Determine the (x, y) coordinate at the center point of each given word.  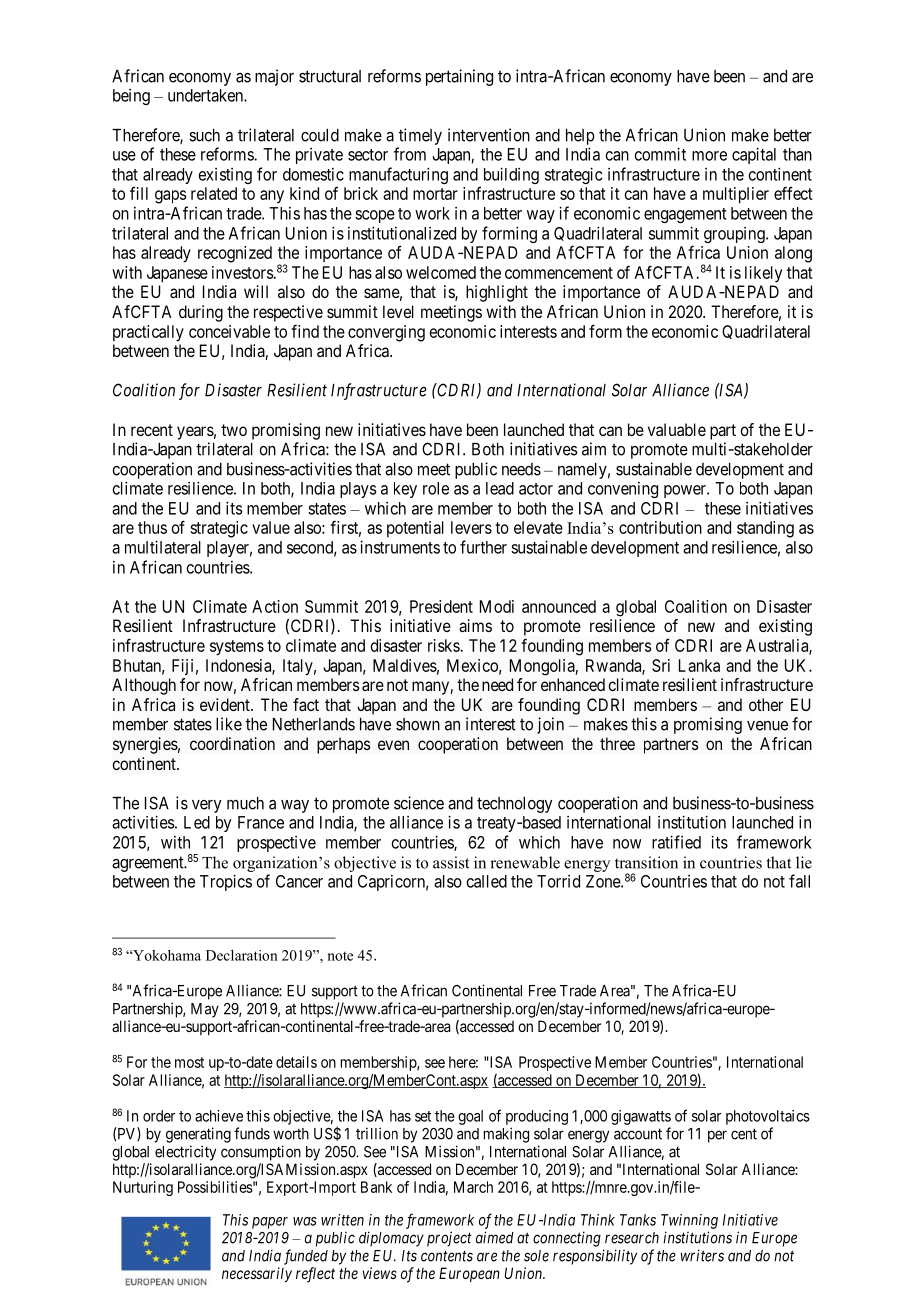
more (709, 156)
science (419, 803)
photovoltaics (768, 1117)
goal (470, 1117)
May (205, 1010)
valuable (677, 429)
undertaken (206, 95)
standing (765, 529)
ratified (676, 842)
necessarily (257, 1274)
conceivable (229, 331)
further (483, 547)
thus (152, 527)
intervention (489, 135)
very (206, 806)
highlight (497, 293)
